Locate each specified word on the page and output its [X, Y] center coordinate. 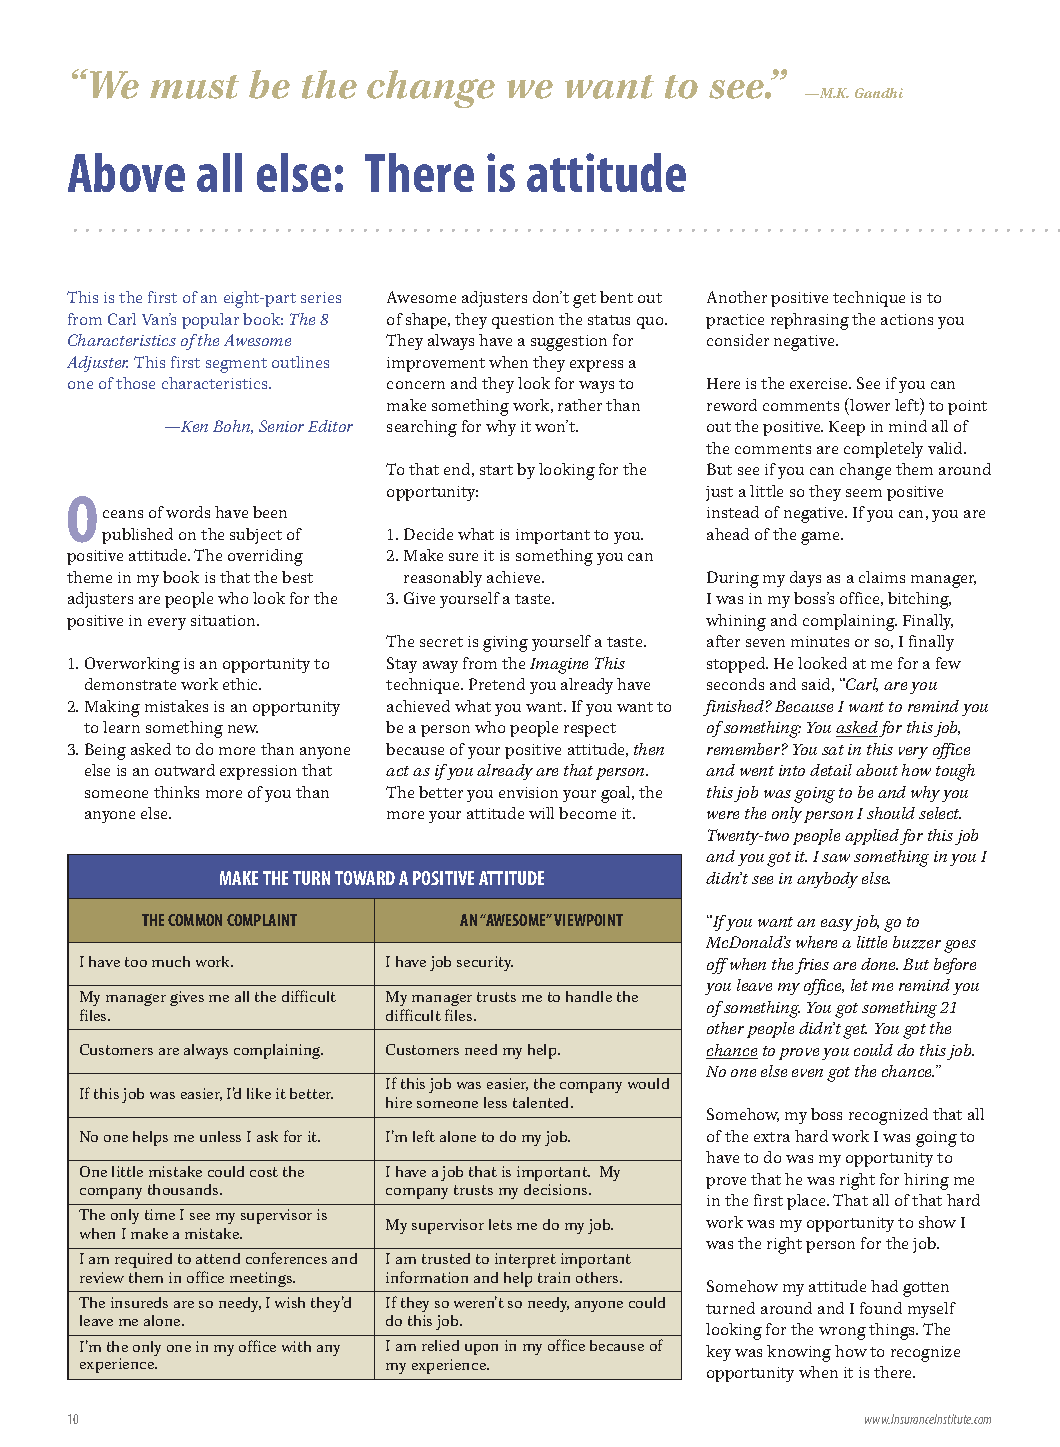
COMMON [195, 920]
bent [616, 297]
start [496, 470]
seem [864, 493]
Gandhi [879, 93]
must [194, 87]
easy [838, 925]
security [485, 963]
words [188, 512]
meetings [262, 1279]
